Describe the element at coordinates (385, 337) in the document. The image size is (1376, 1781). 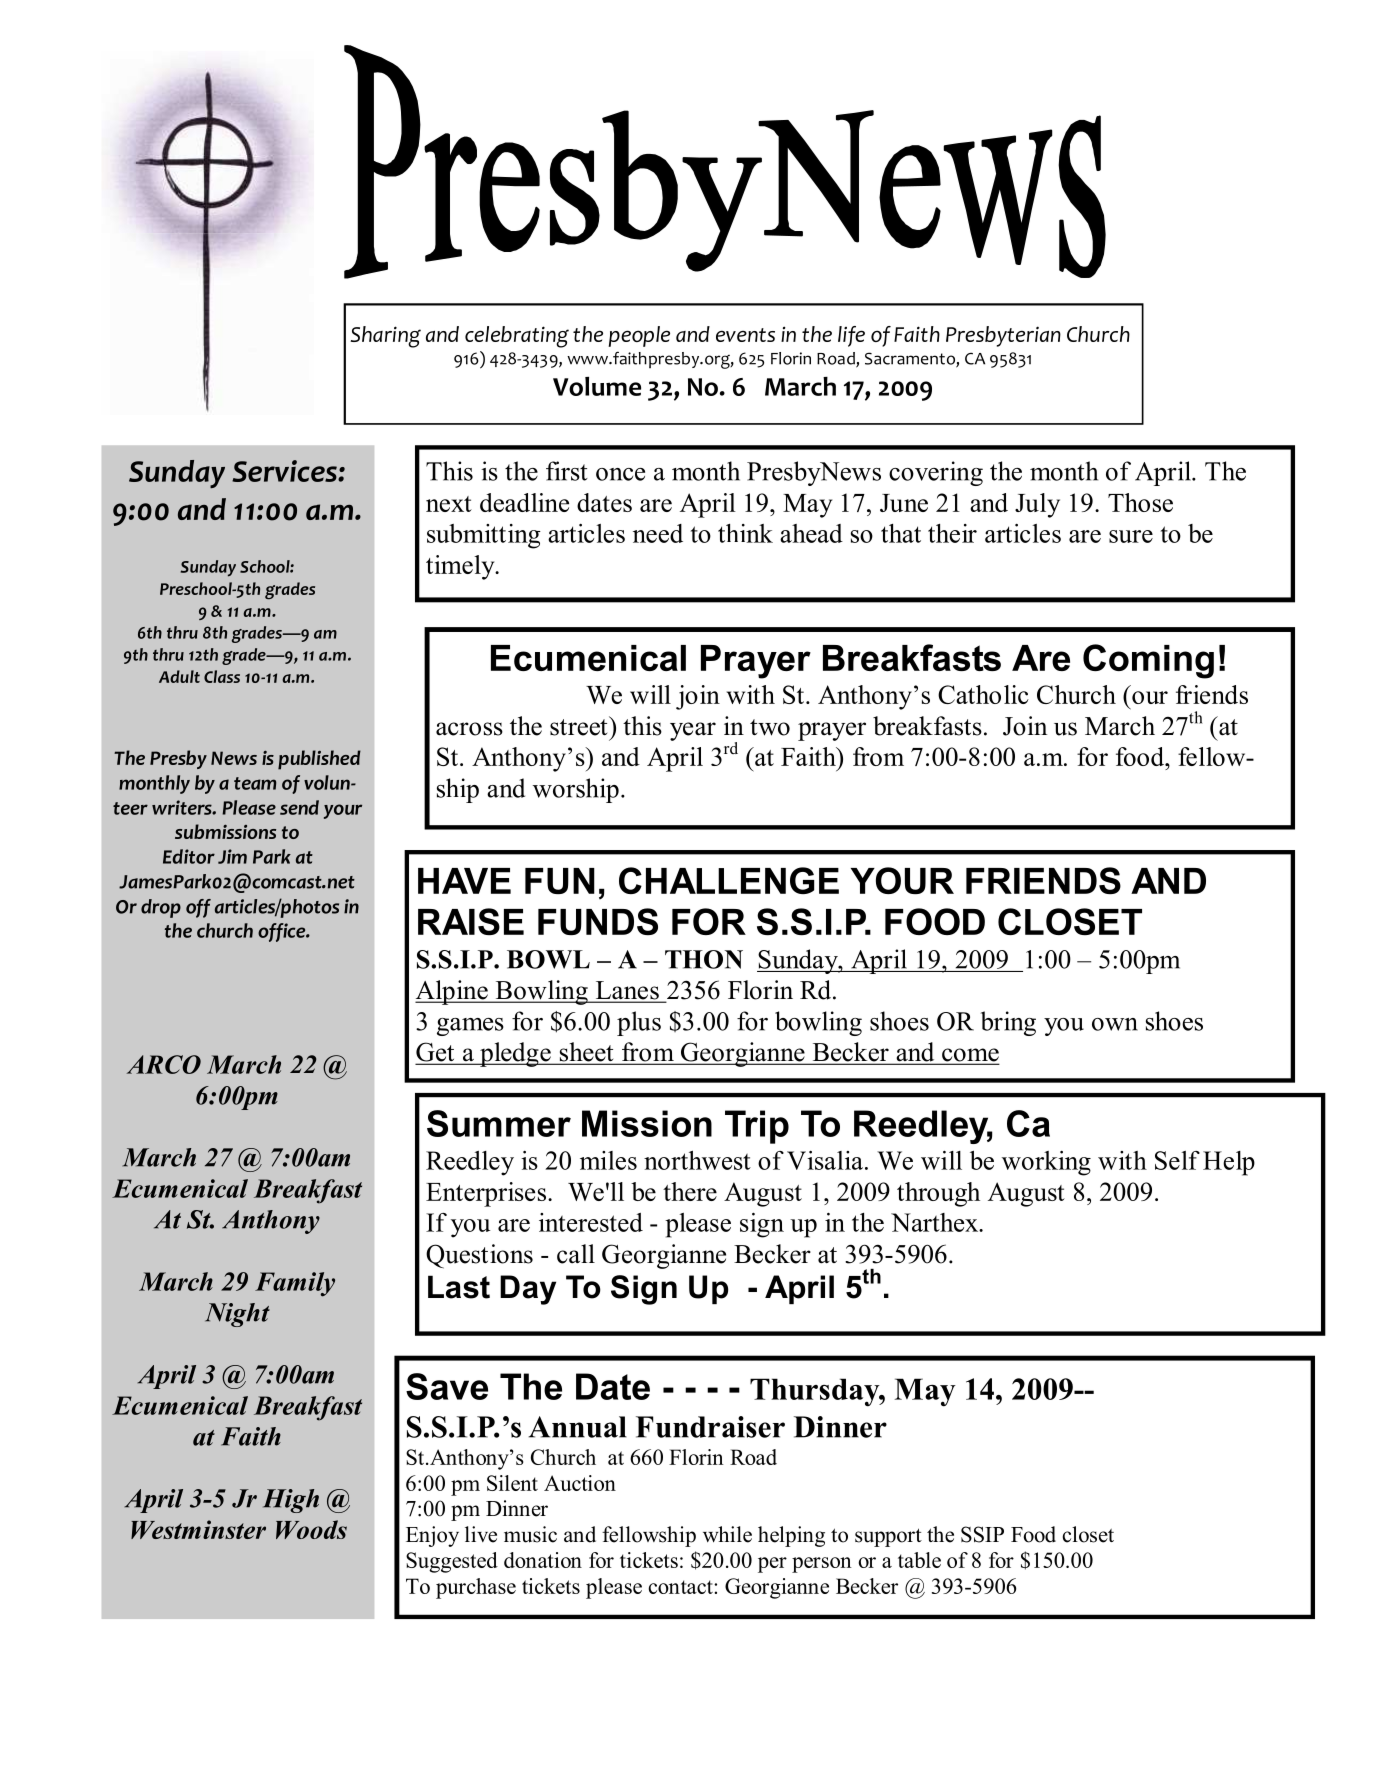
I see `Sharing` at that location.
